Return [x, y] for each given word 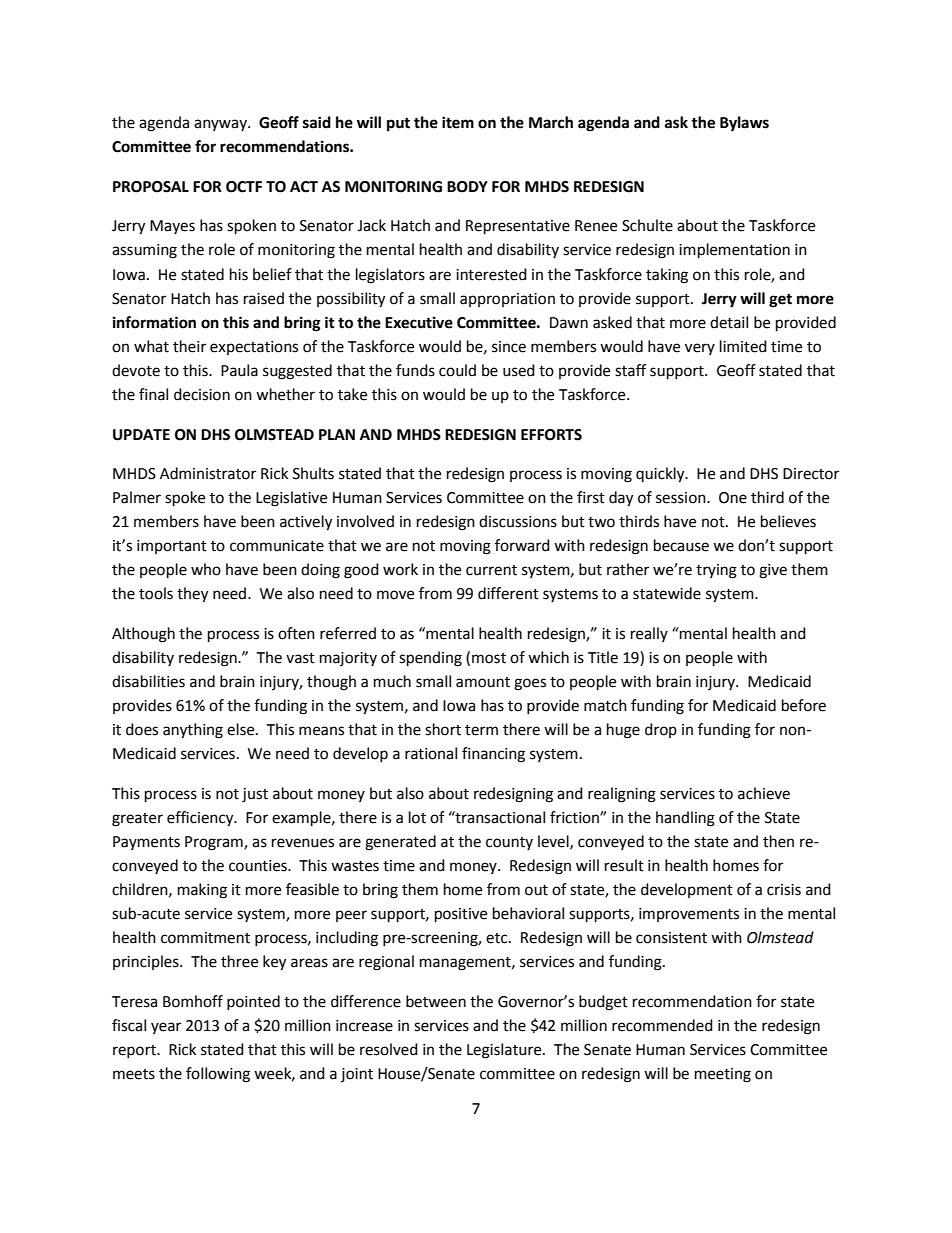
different [508, 593]
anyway [221, 125]
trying [716, 571]
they [192, 595]
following [218, 1075]
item [458, 122]
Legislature [505, 1051]
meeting [723, 1075]
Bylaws [744, 124]
